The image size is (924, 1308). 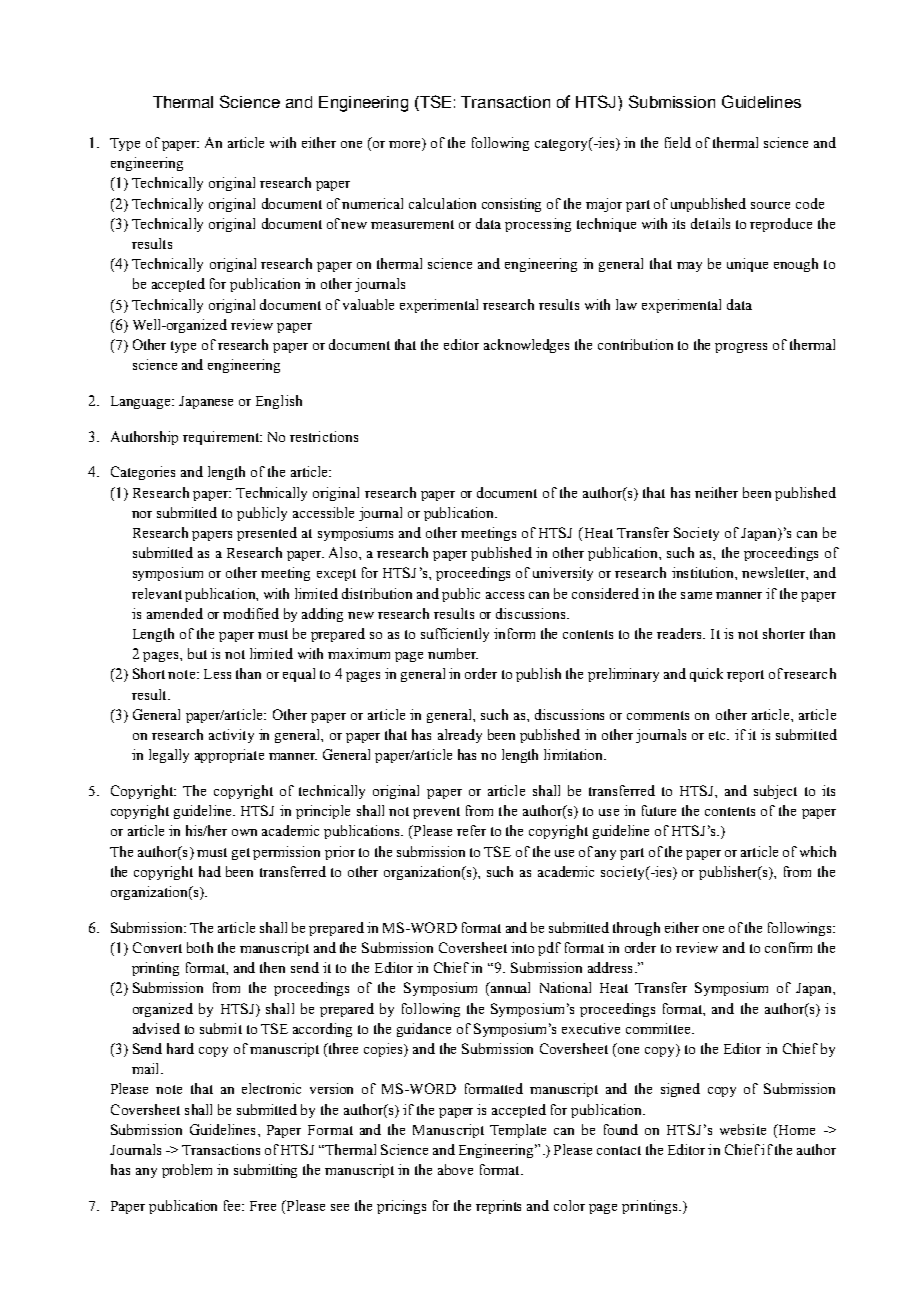 What do you see at coordinates (511, 205) in the screenshot?
I see `consisting` at bounding box center [511, 205].
